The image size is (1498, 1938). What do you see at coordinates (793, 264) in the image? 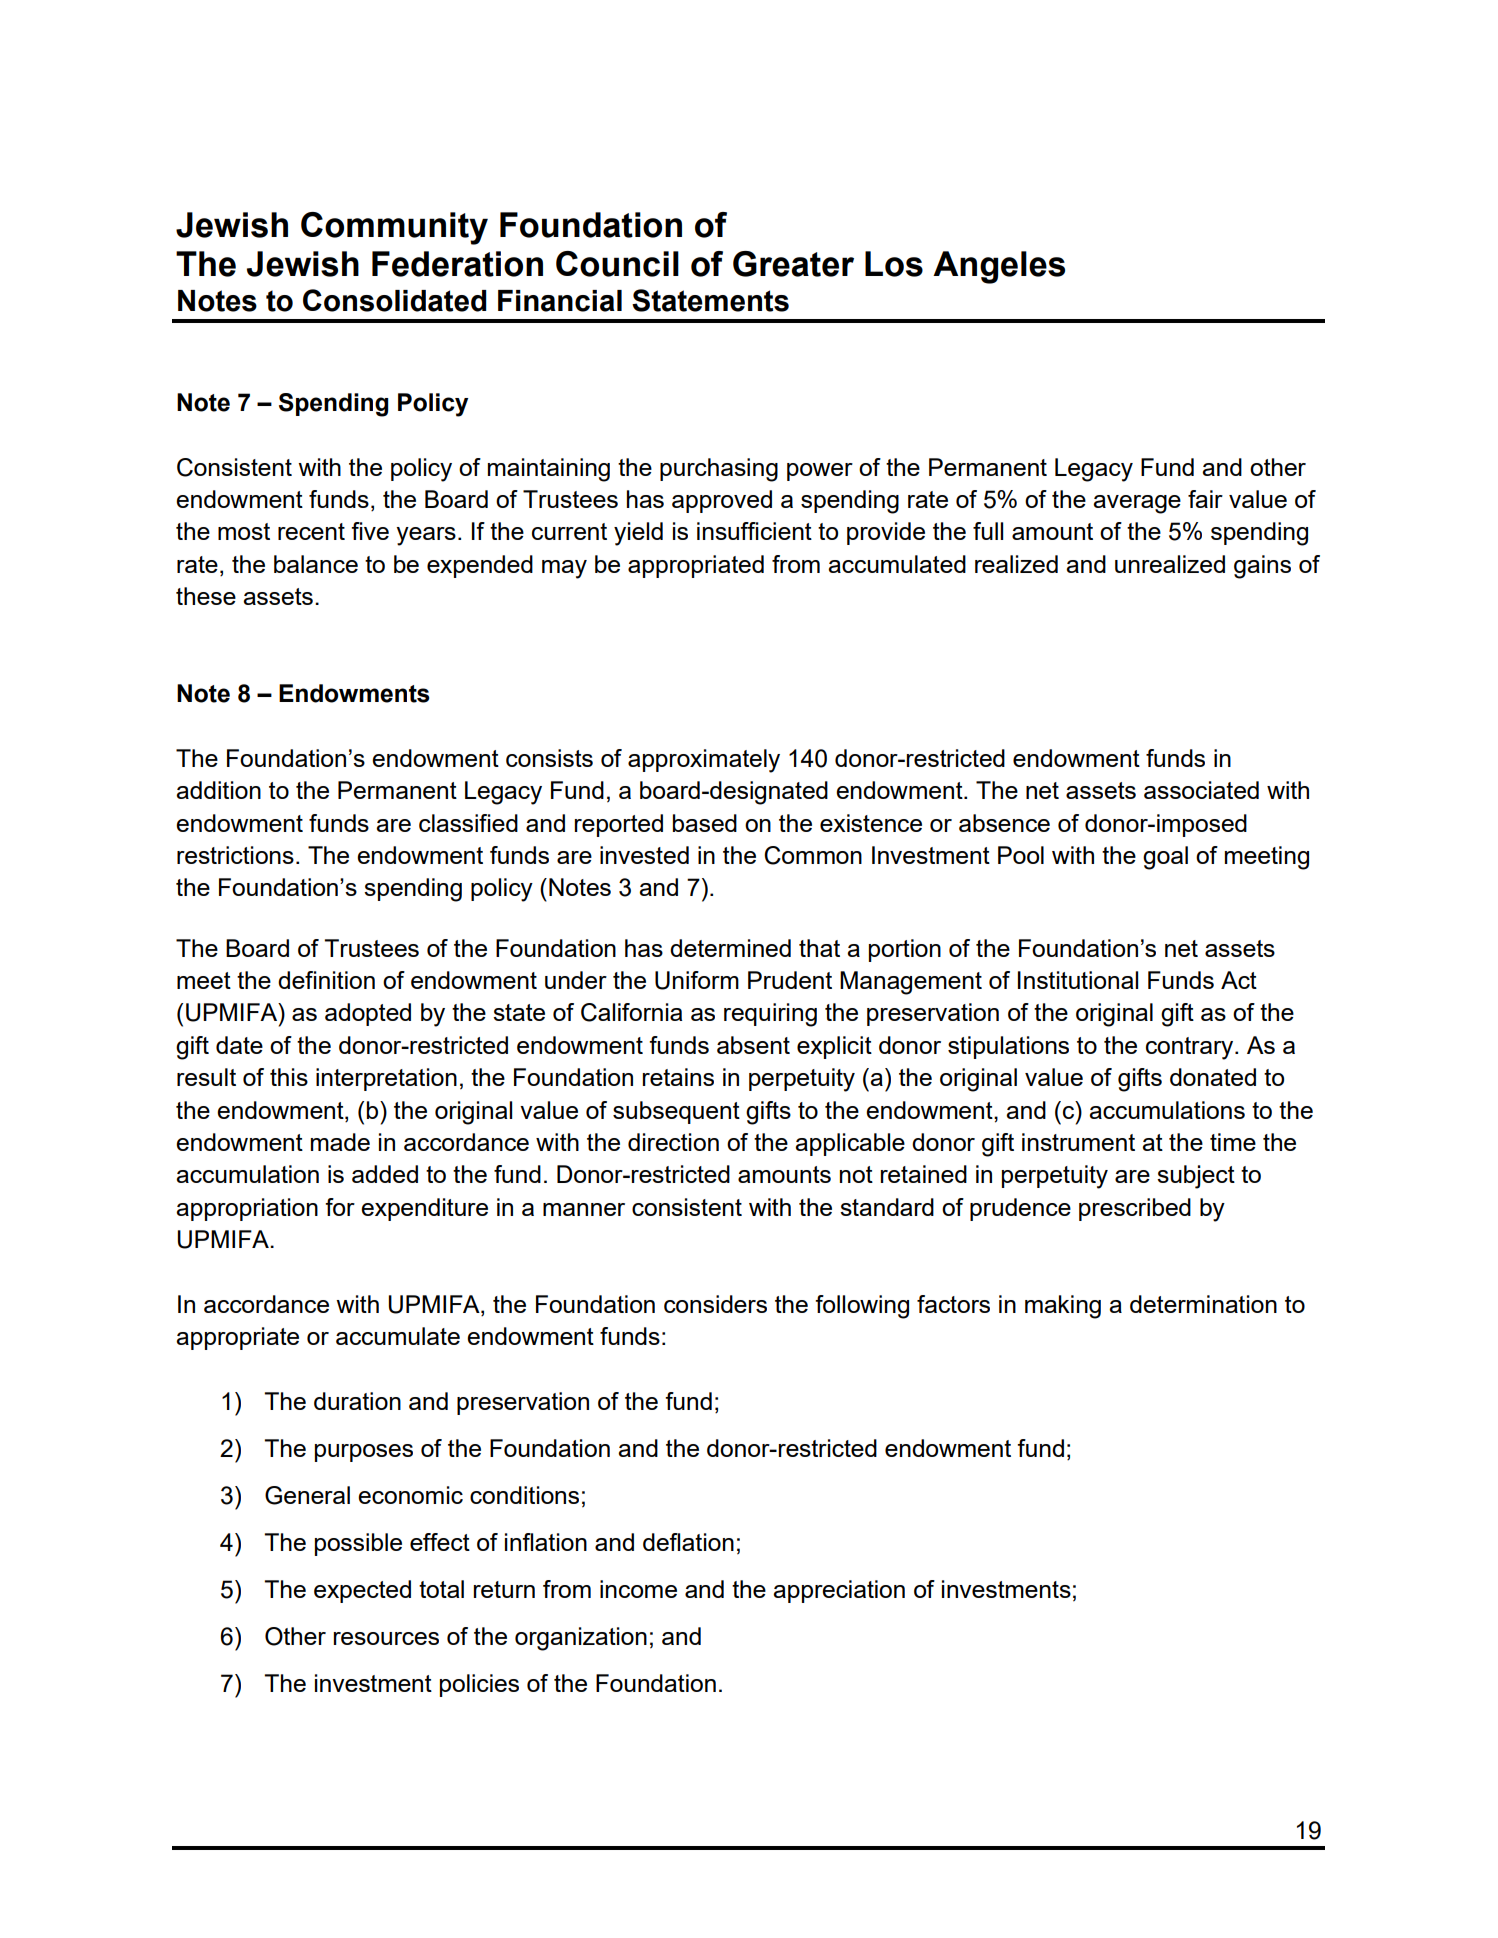
I see `Greater` at bounding box center [793, 264].
